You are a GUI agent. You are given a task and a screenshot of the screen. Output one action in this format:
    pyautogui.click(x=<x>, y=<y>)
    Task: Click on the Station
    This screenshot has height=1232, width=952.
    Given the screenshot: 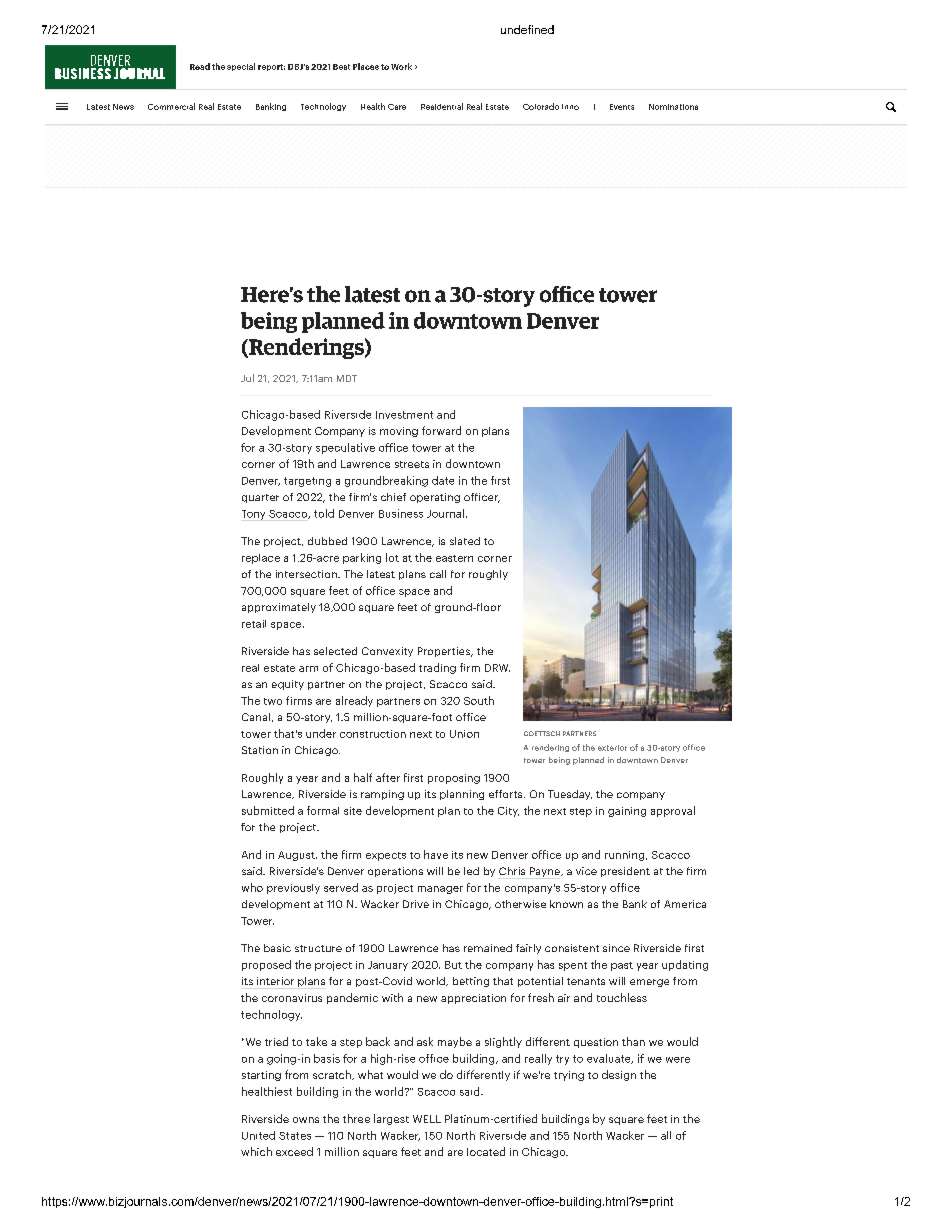 What is the action you would take?
    pyautogui.click(x=260, y=750)
